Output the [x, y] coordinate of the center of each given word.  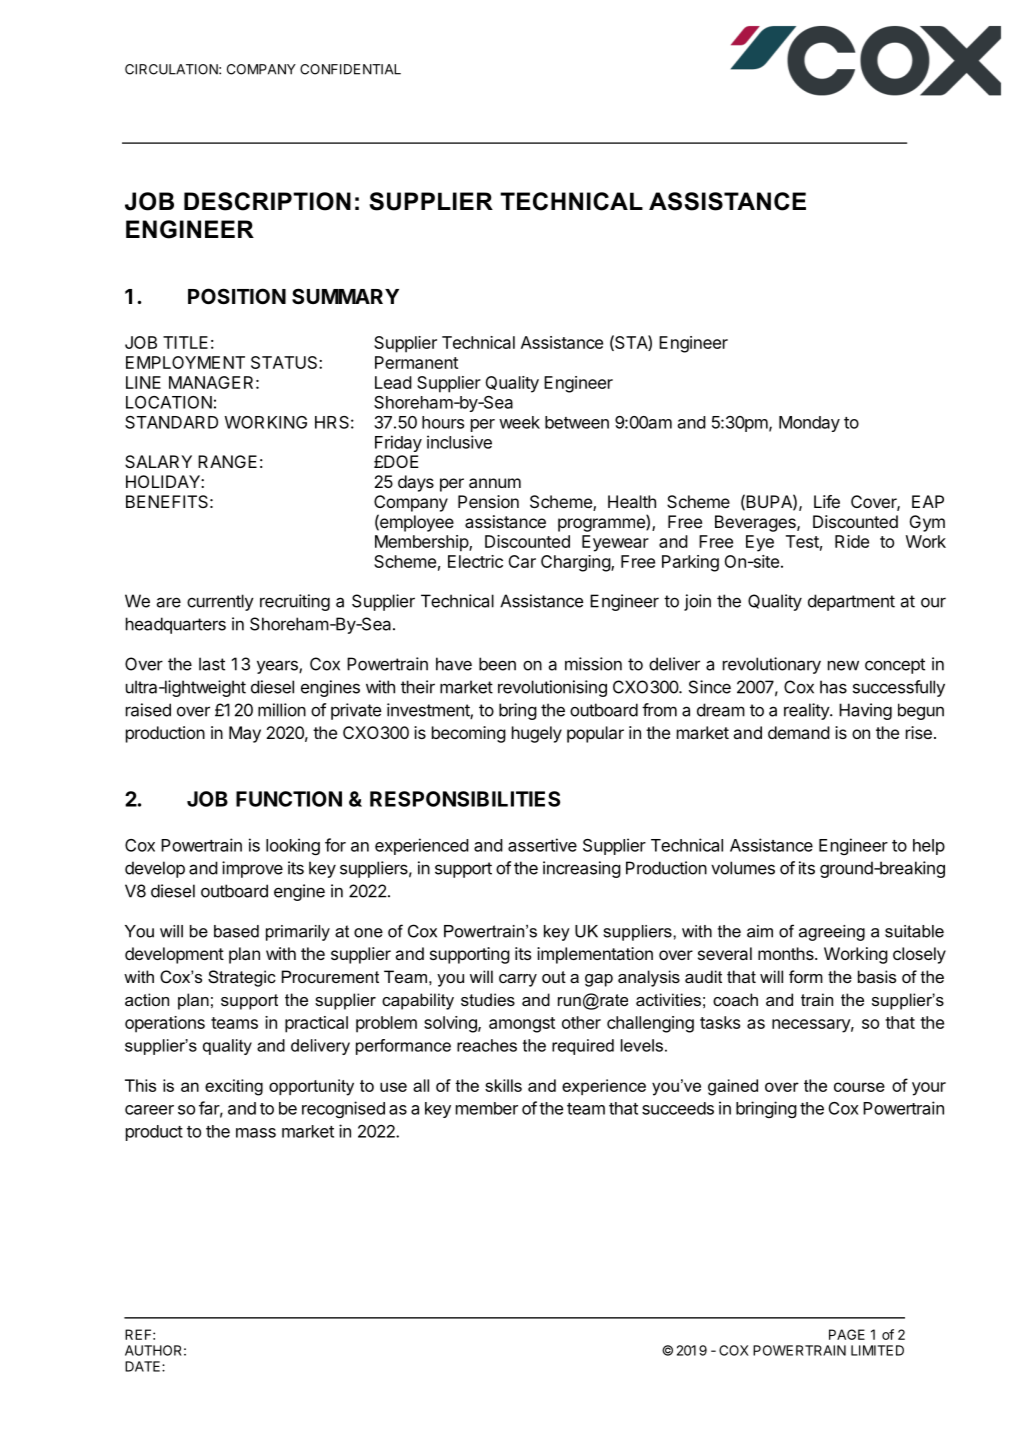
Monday [809, 424]
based [236, 931]
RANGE [227, 461]
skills [503, 1085]
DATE [144, 1366]
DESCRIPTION [267, 201]
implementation [595, 955]
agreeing [832, 933]
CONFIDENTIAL [350, 69]
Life [827, 501]
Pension [488, 501]
